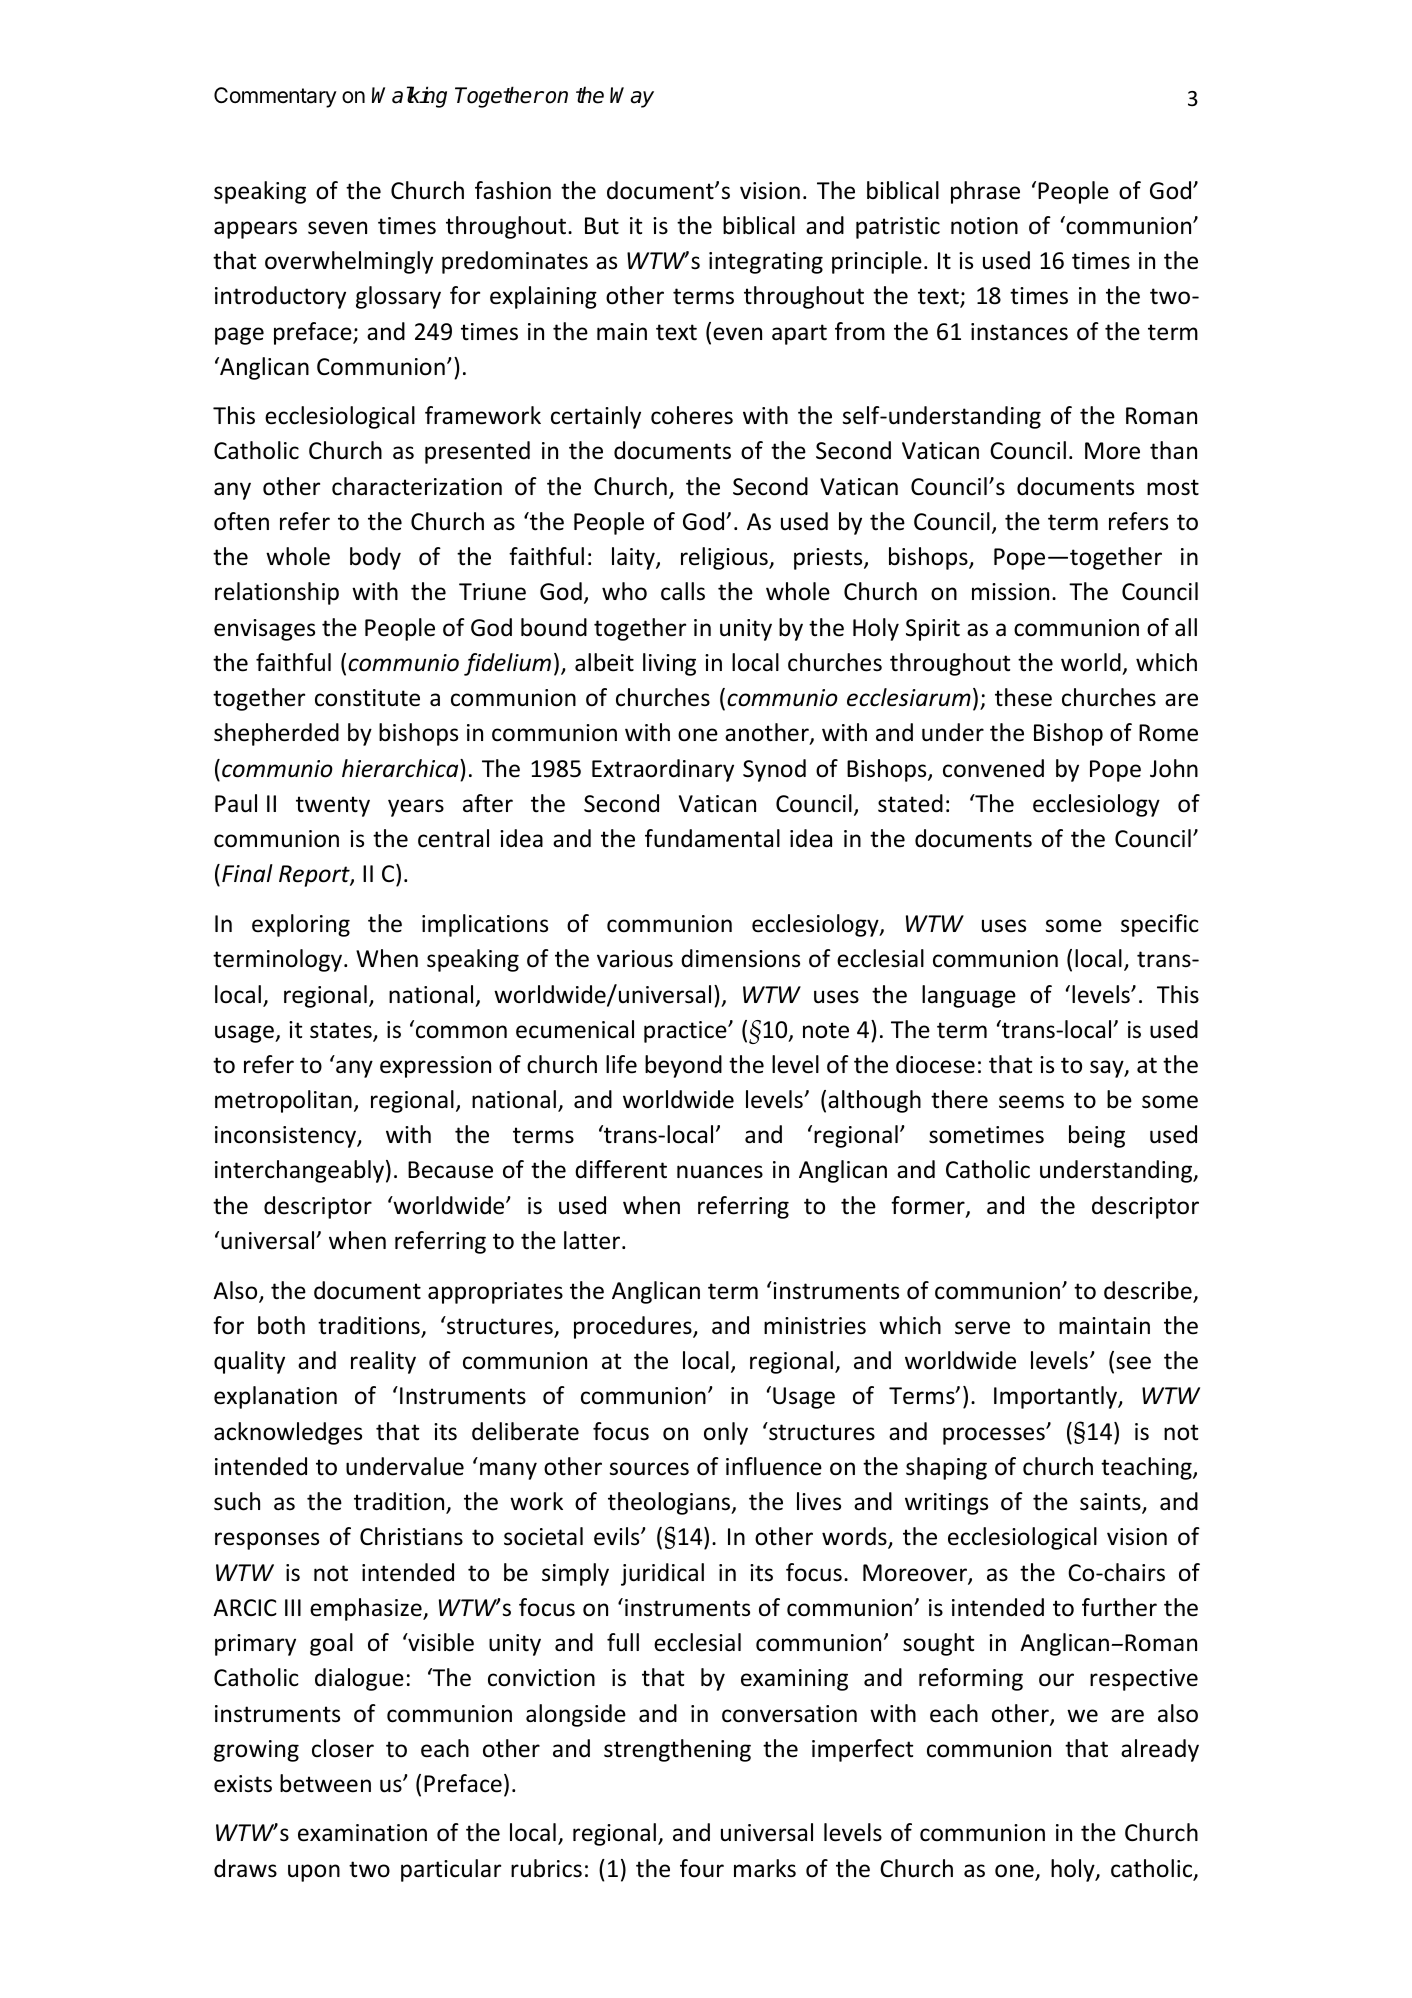 Image resolution: width=1412 pixels, height=1998 pixels. What do you see at coordinates (299, 1171) in the screenshot?
I see `interchangeably` at bounding box center [299, 1171].
